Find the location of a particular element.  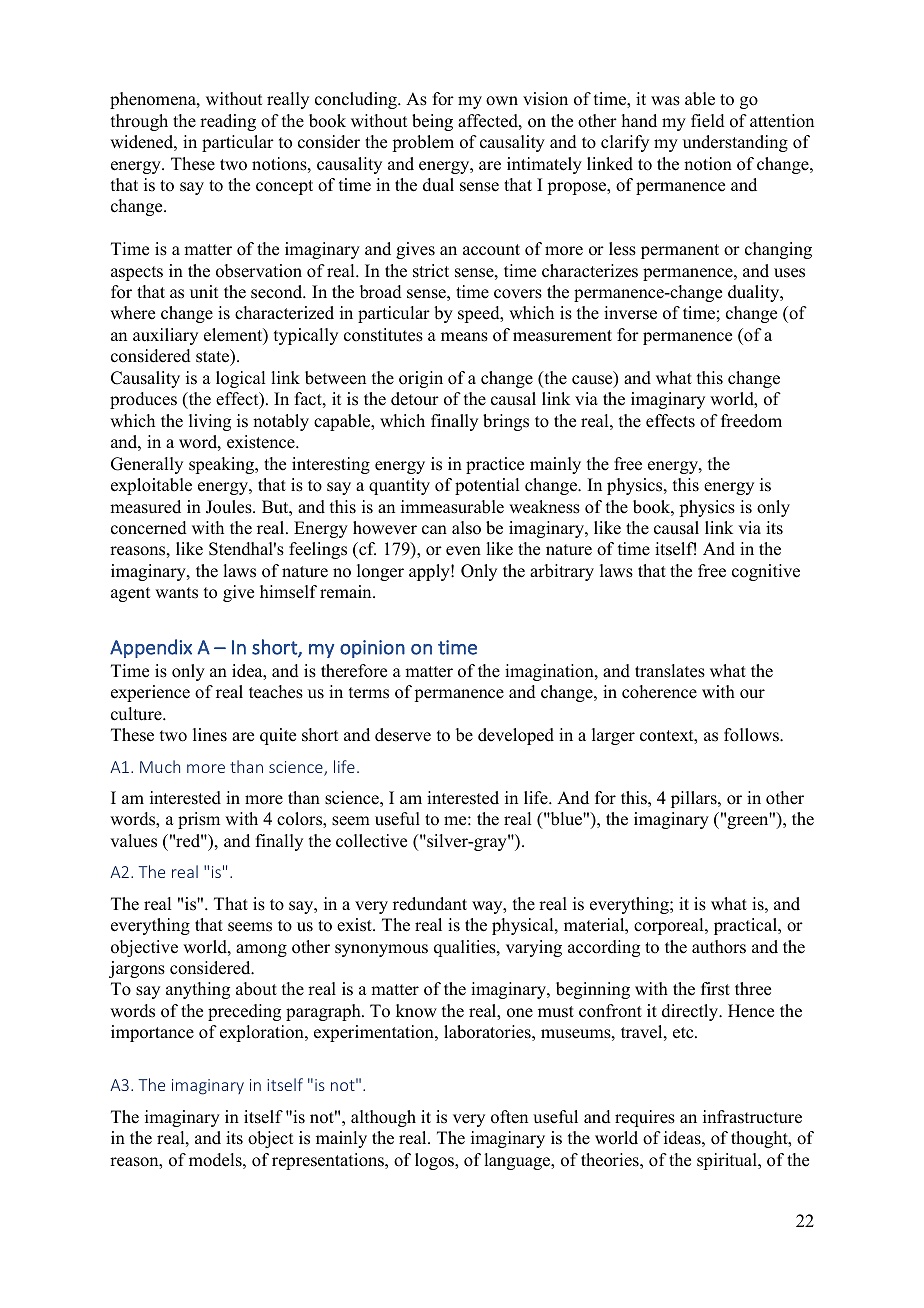

reading is located at coordinates (228, 122).
